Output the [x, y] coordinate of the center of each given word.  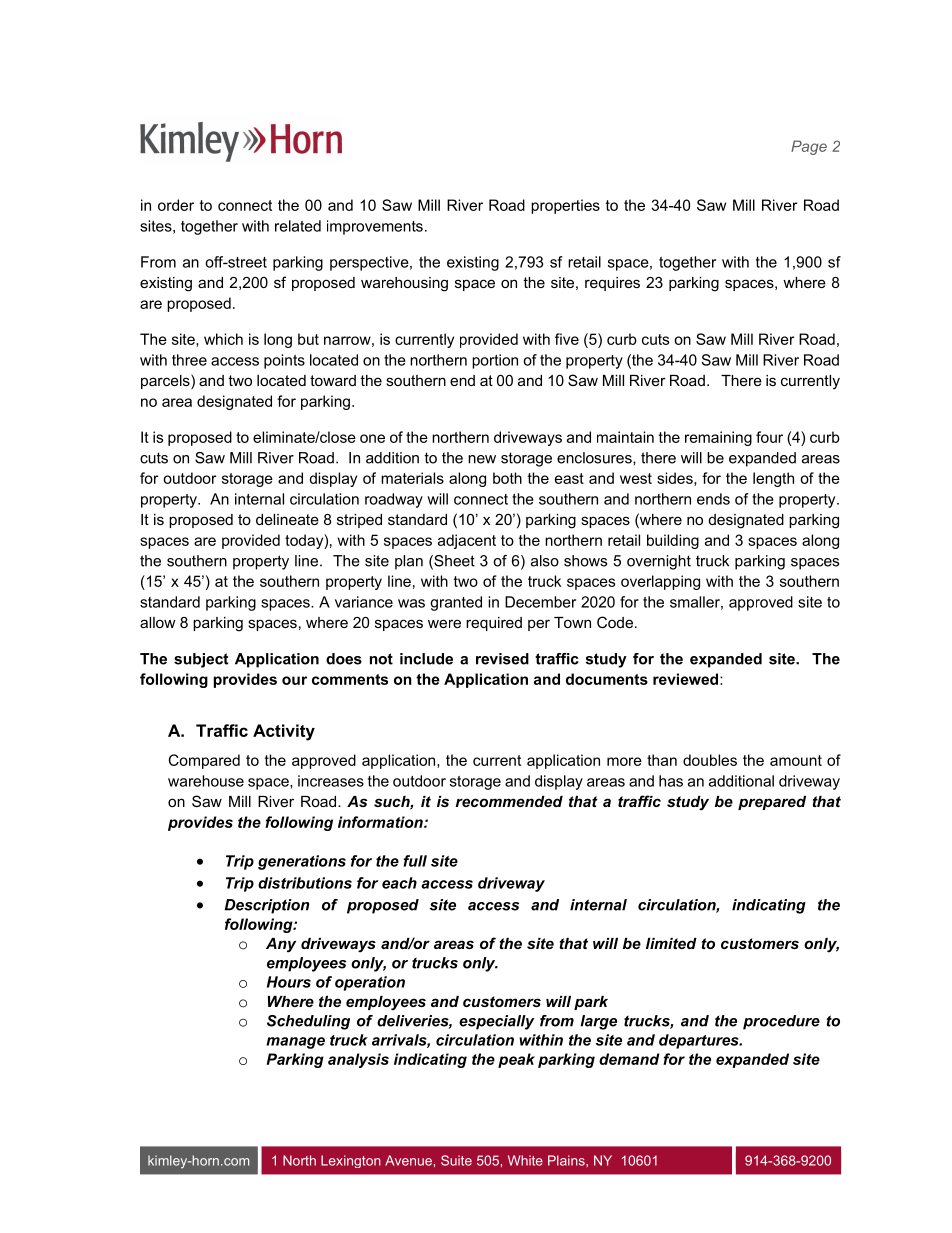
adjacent [467, 541]
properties [565, 206]
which [223, 339]
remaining [718, 438]
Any [281, 945]
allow [158, 622]
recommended [509, 801]
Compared [204, 761]
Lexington [351, 1161]
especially [496, 1022]
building [673, 541]
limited [671, 943]
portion [495, 361]
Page [809, 147]
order [176, 205]
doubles [710, 760]
